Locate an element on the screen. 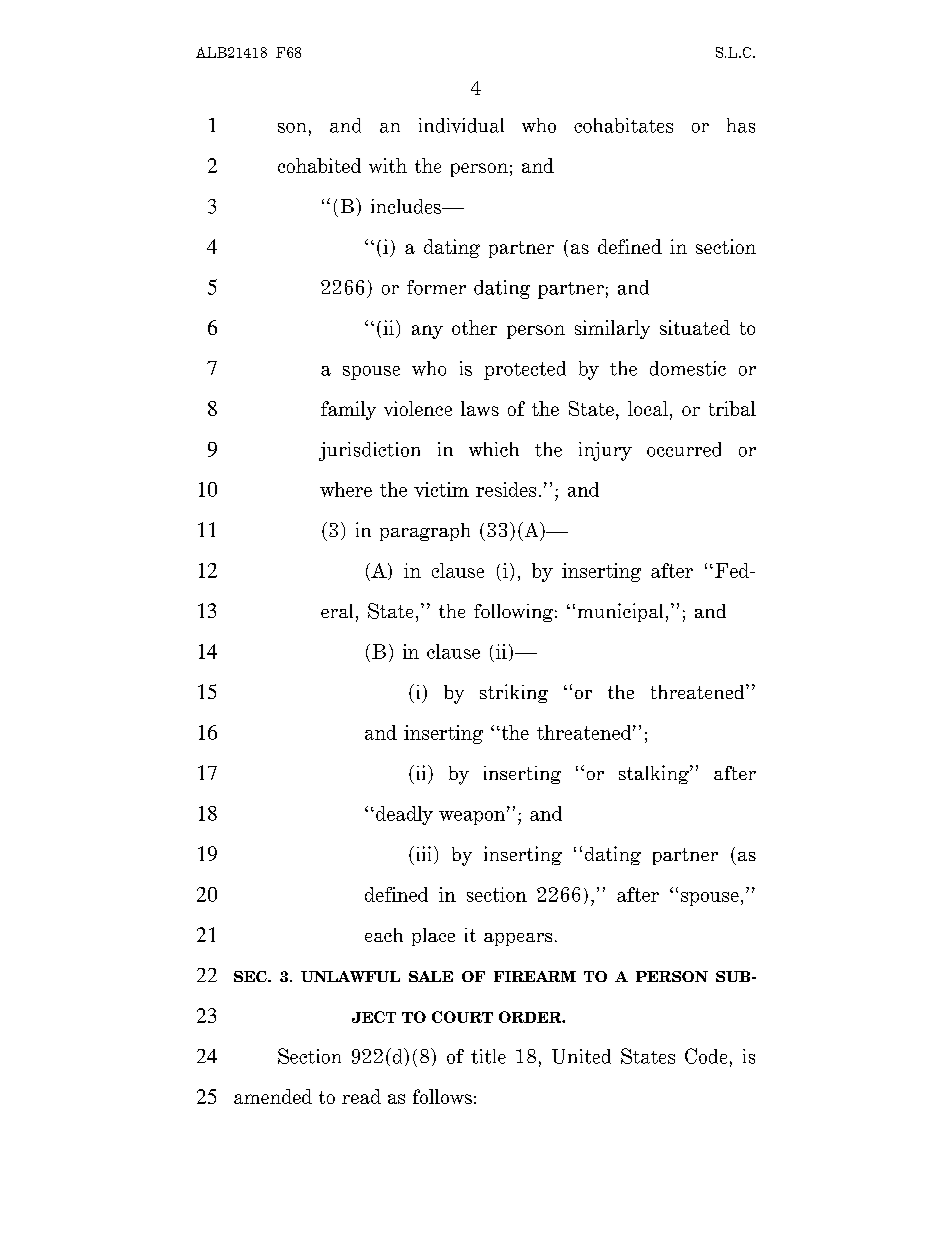 This screenshot has height=1233, width=952. where is located at coordinates (346, 489).
